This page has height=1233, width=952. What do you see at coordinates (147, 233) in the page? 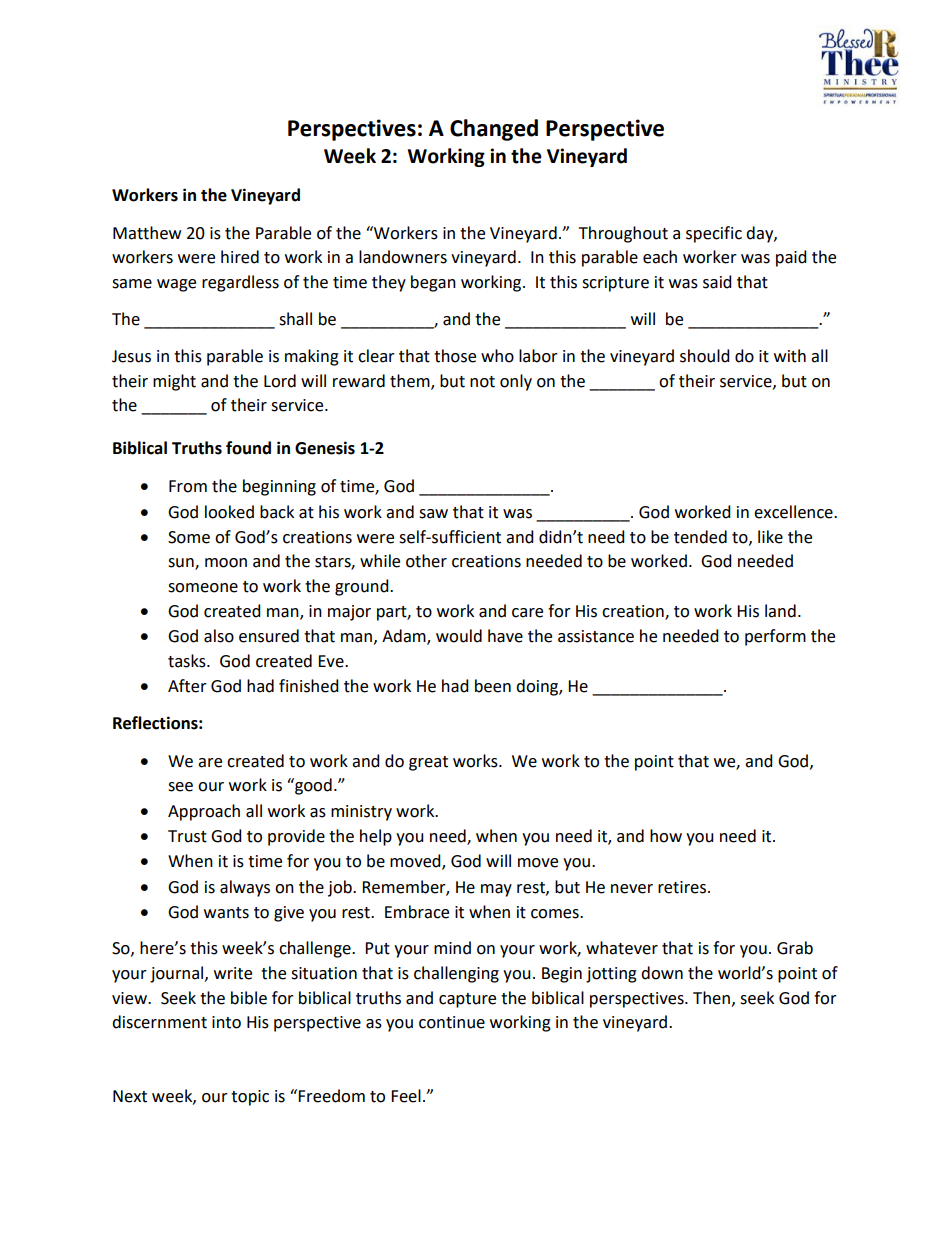
I see `Matthew` at bounding box center [147, 233].
